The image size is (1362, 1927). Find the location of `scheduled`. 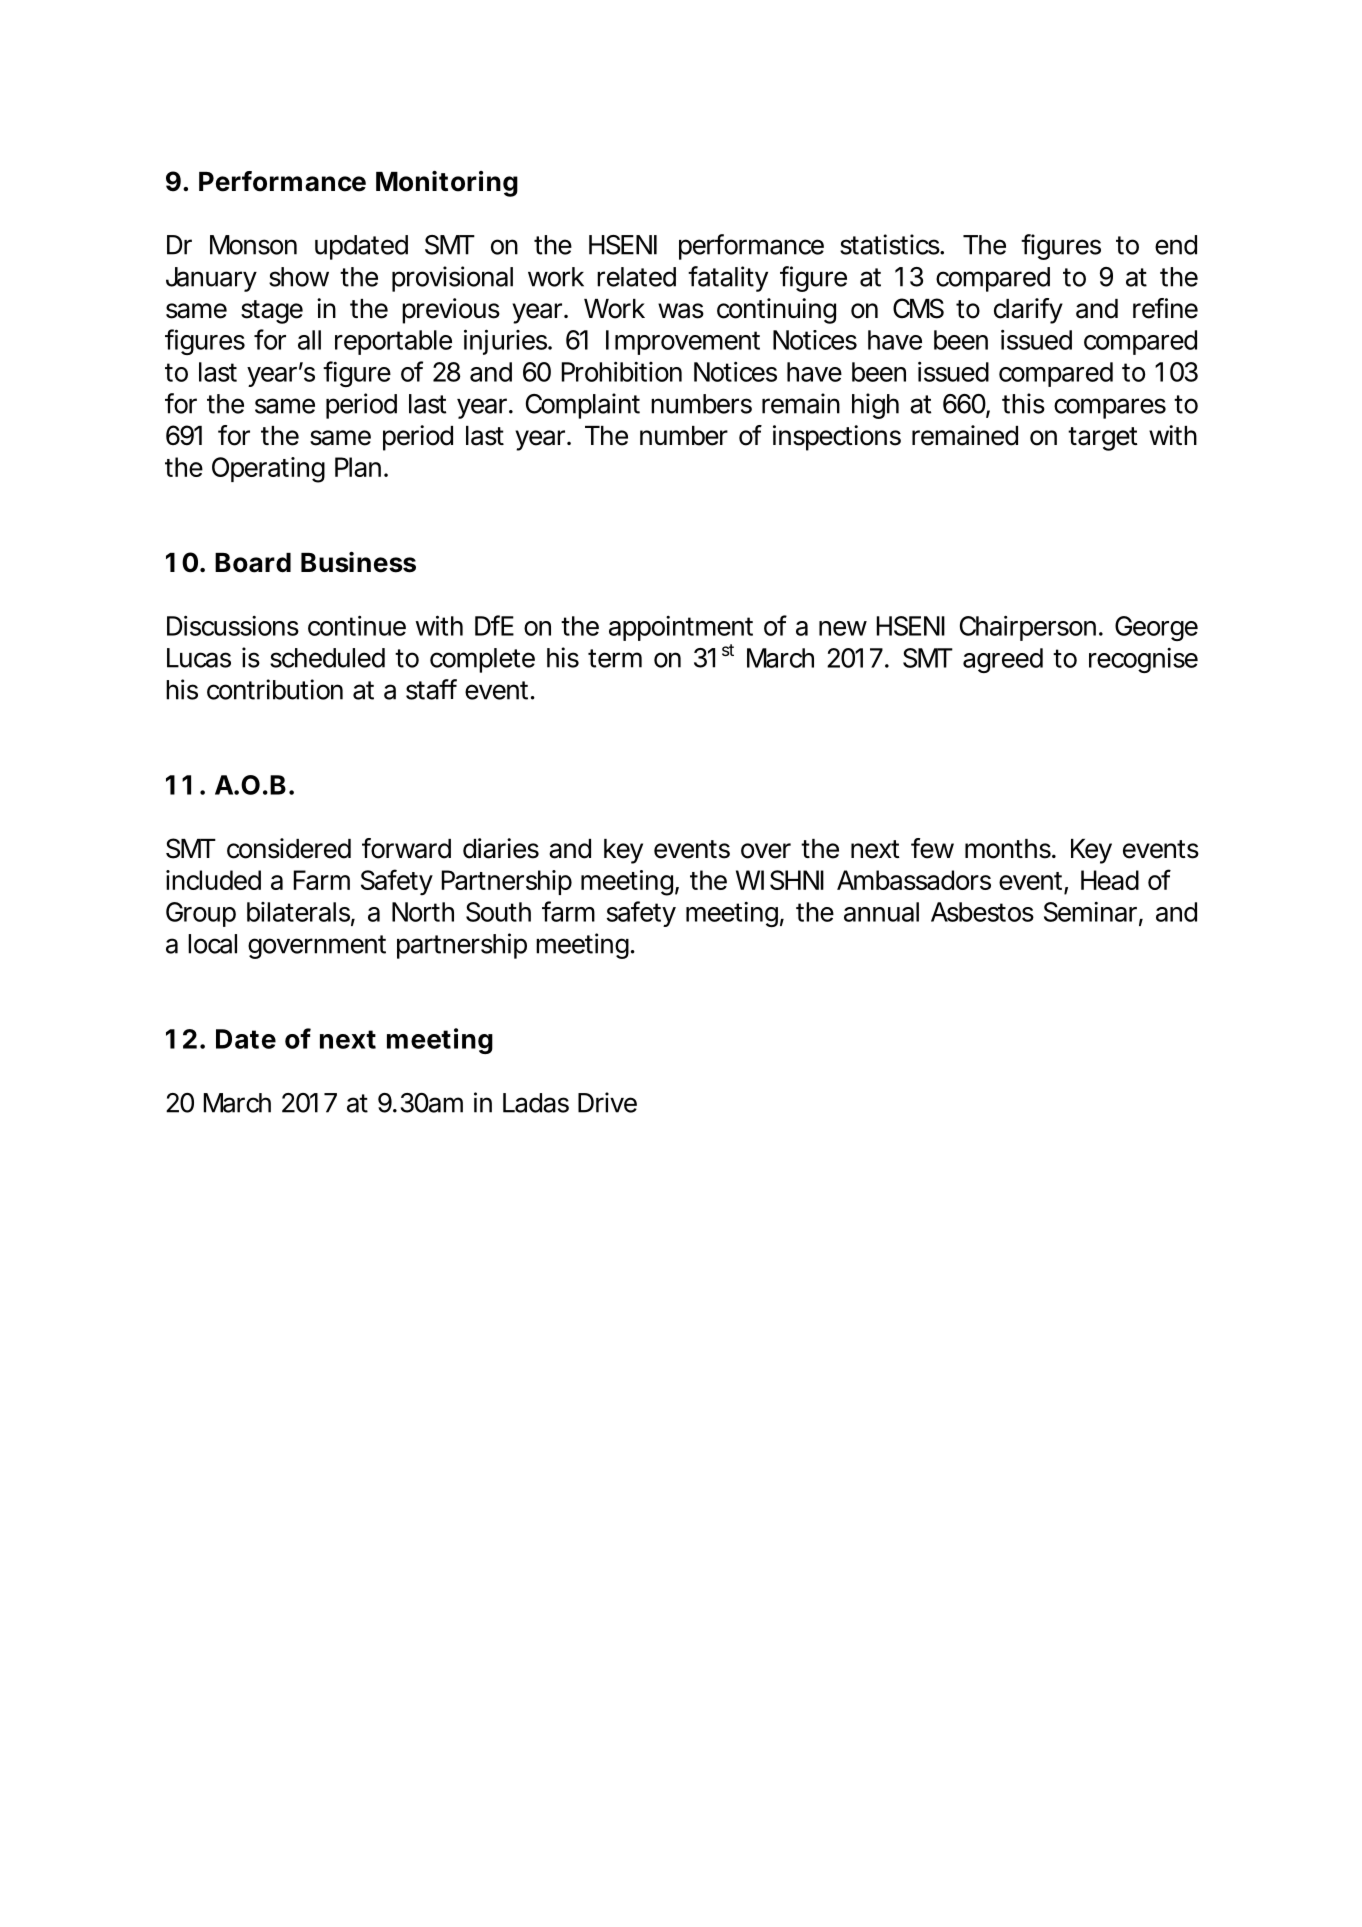

scheduled is located at coordinates (327, 658).
